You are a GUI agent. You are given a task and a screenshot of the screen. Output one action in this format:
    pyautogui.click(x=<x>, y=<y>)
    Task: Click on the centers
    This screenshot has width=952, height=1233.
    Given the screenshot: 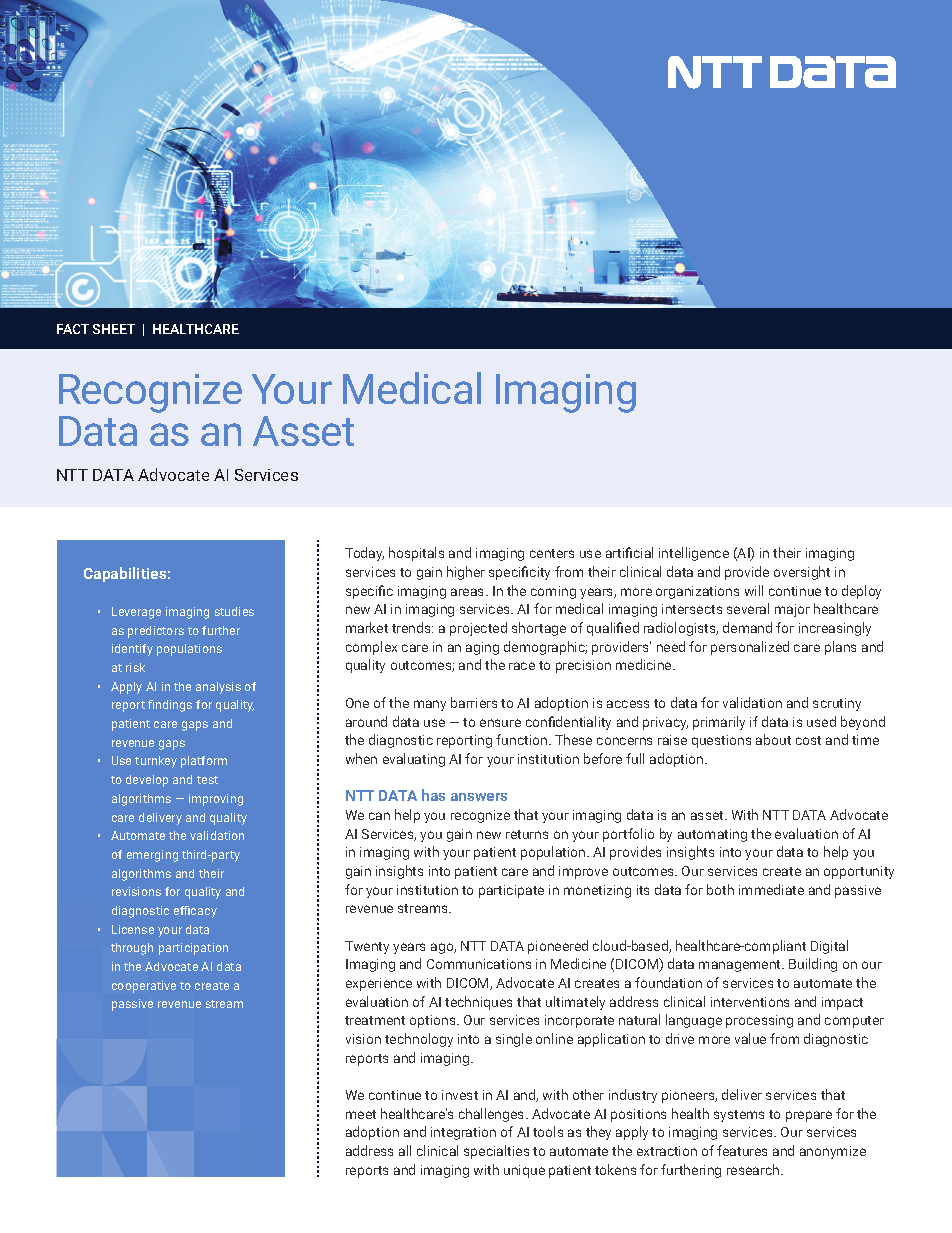 What is the action you would take?
    pyautogui.click(x=552, y=553)
